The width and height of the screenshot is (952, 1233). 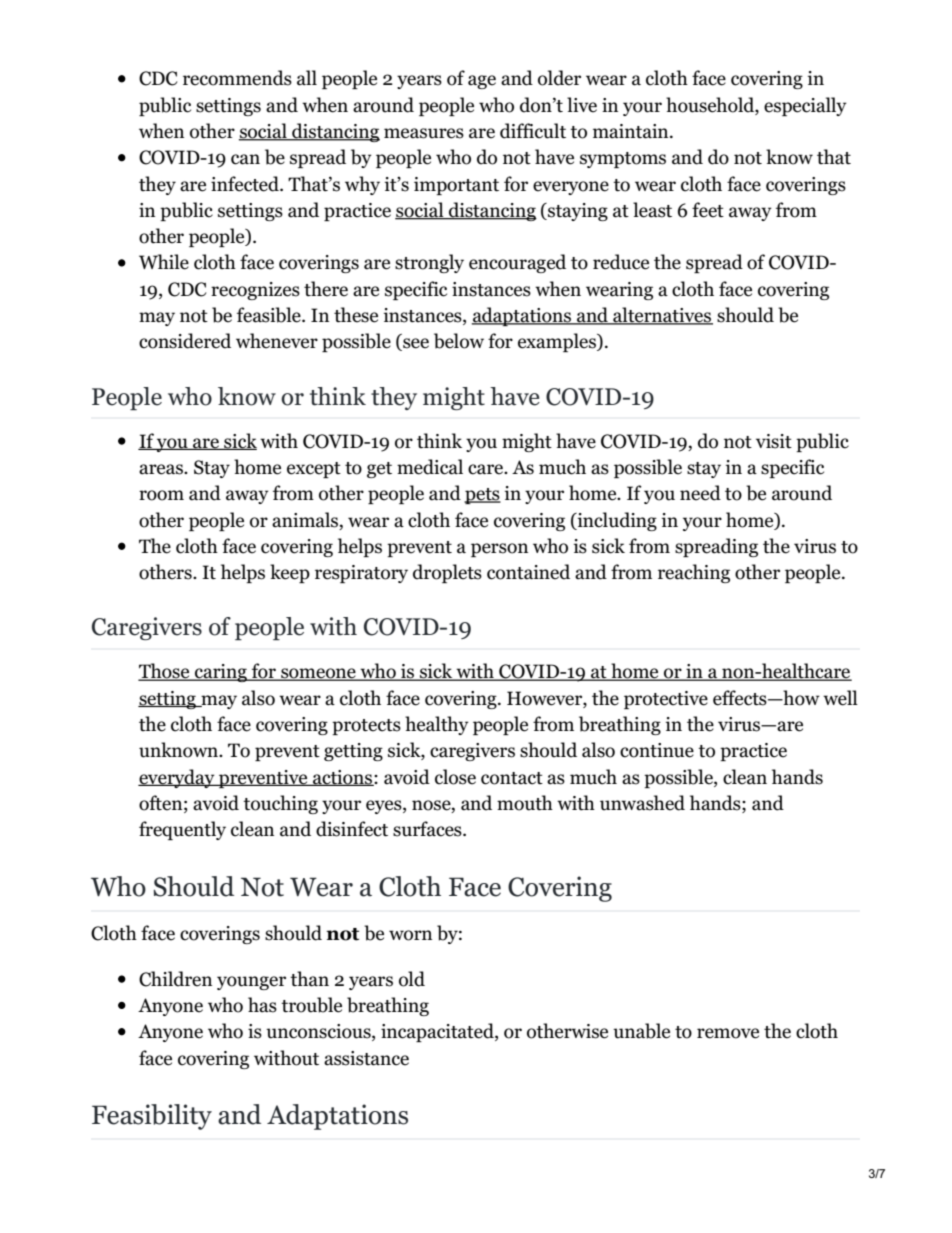 I want to click on visit, so click(x=774, y=441).
